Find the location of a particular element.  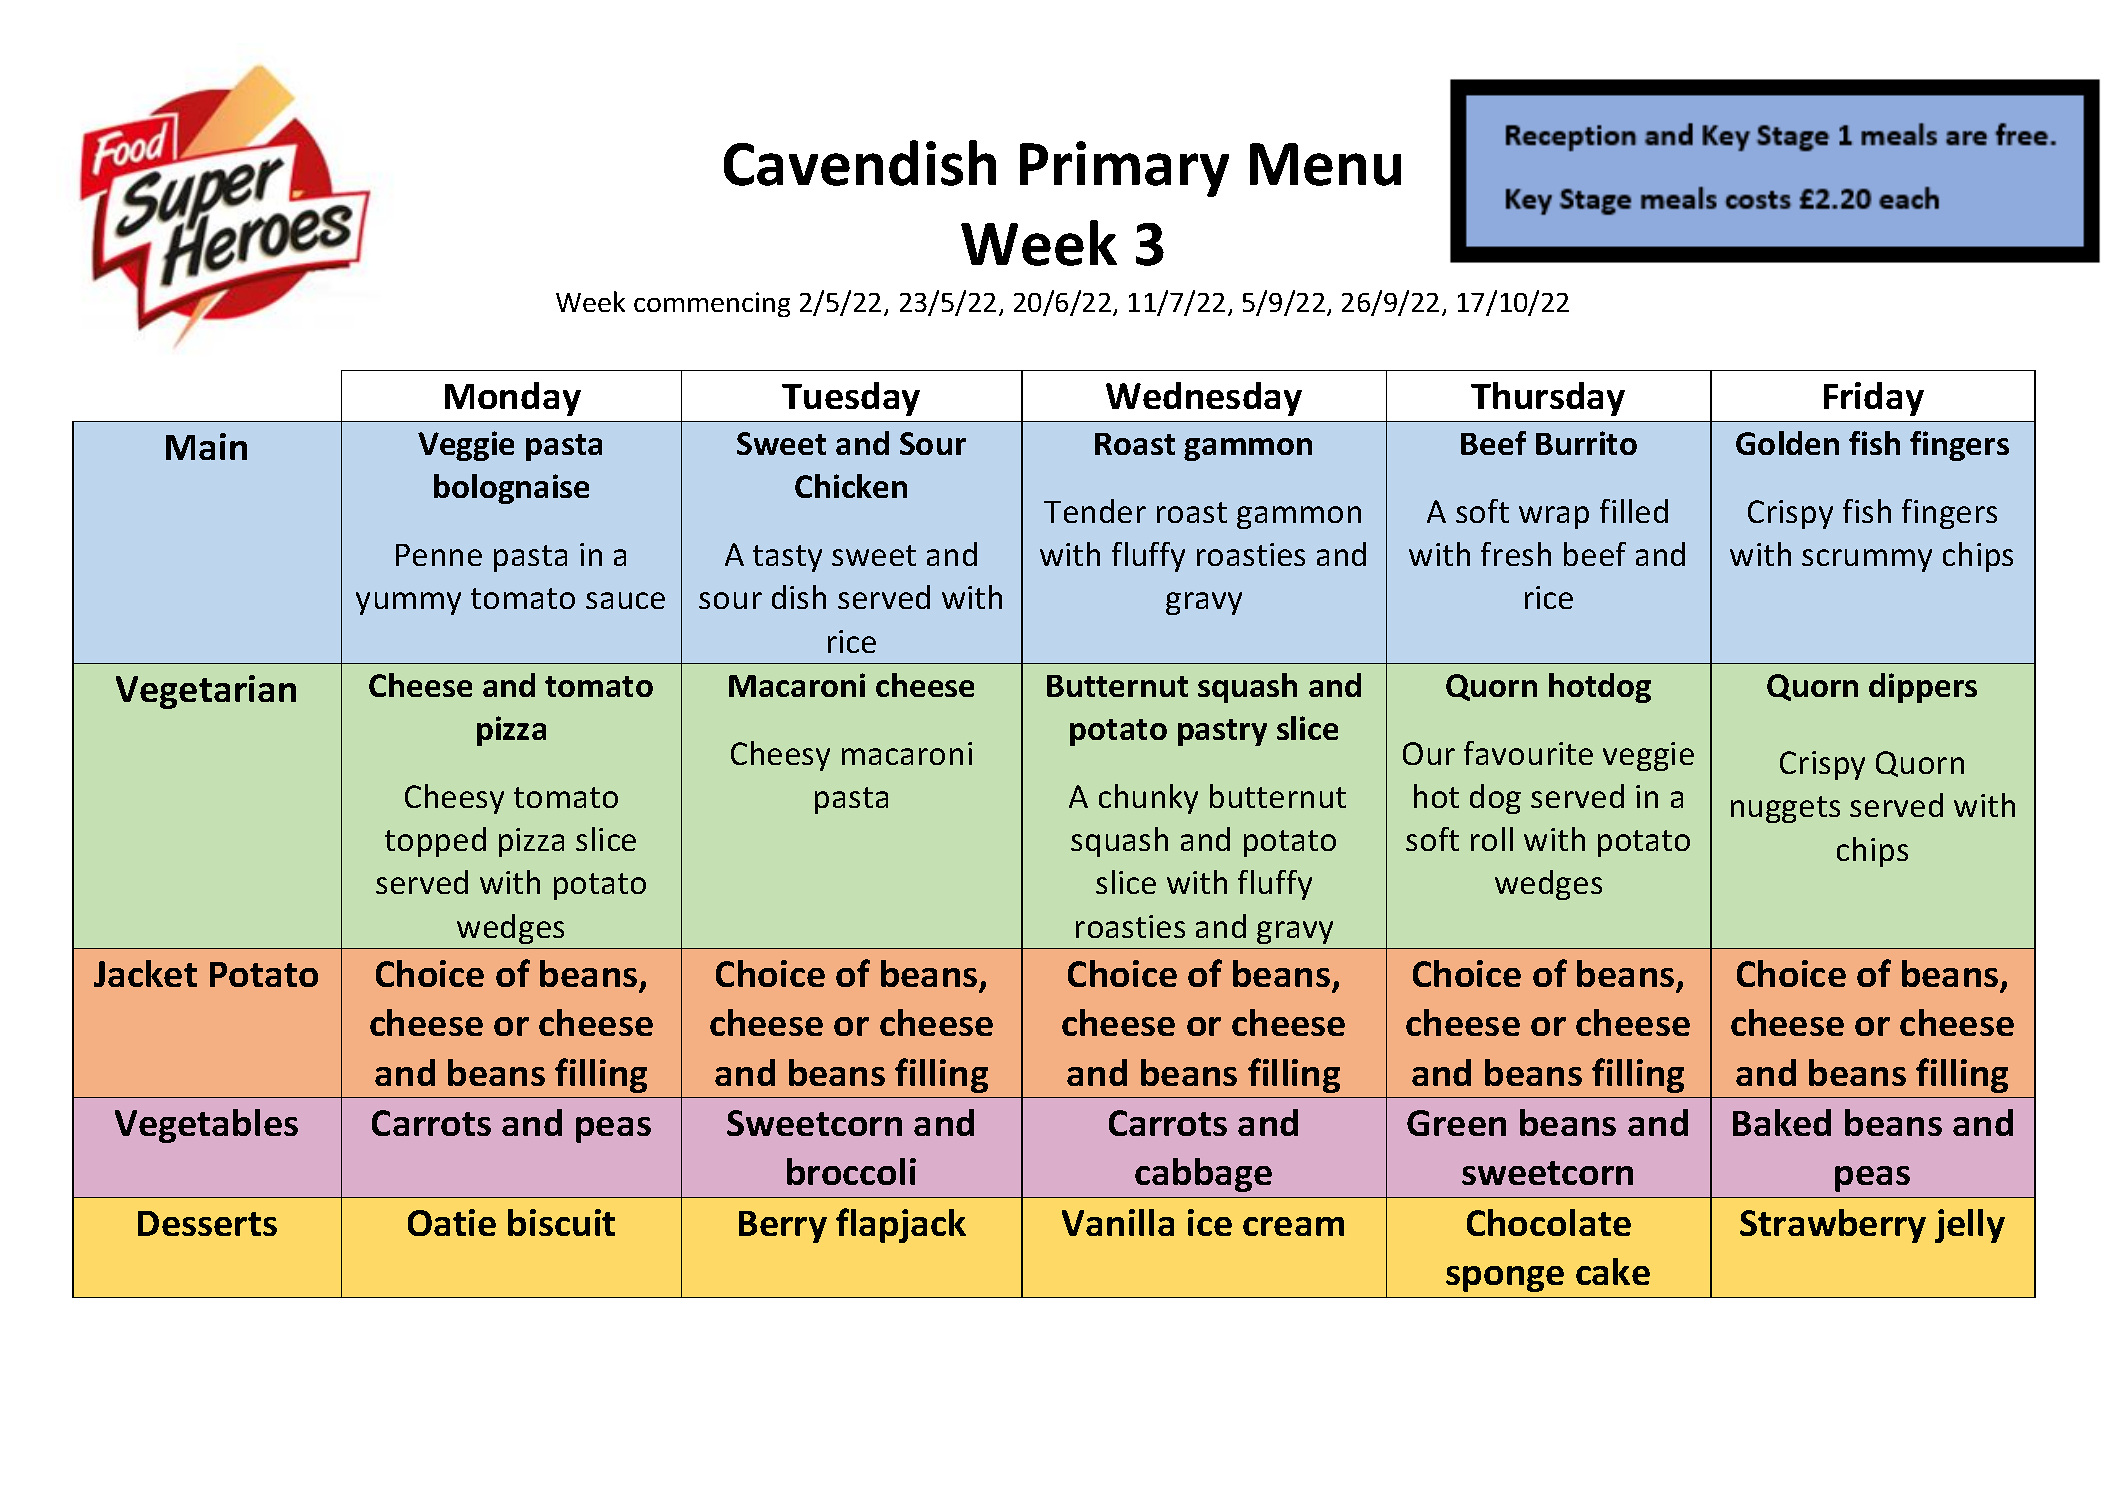

Primary is located at coordinates (1124, 169).
